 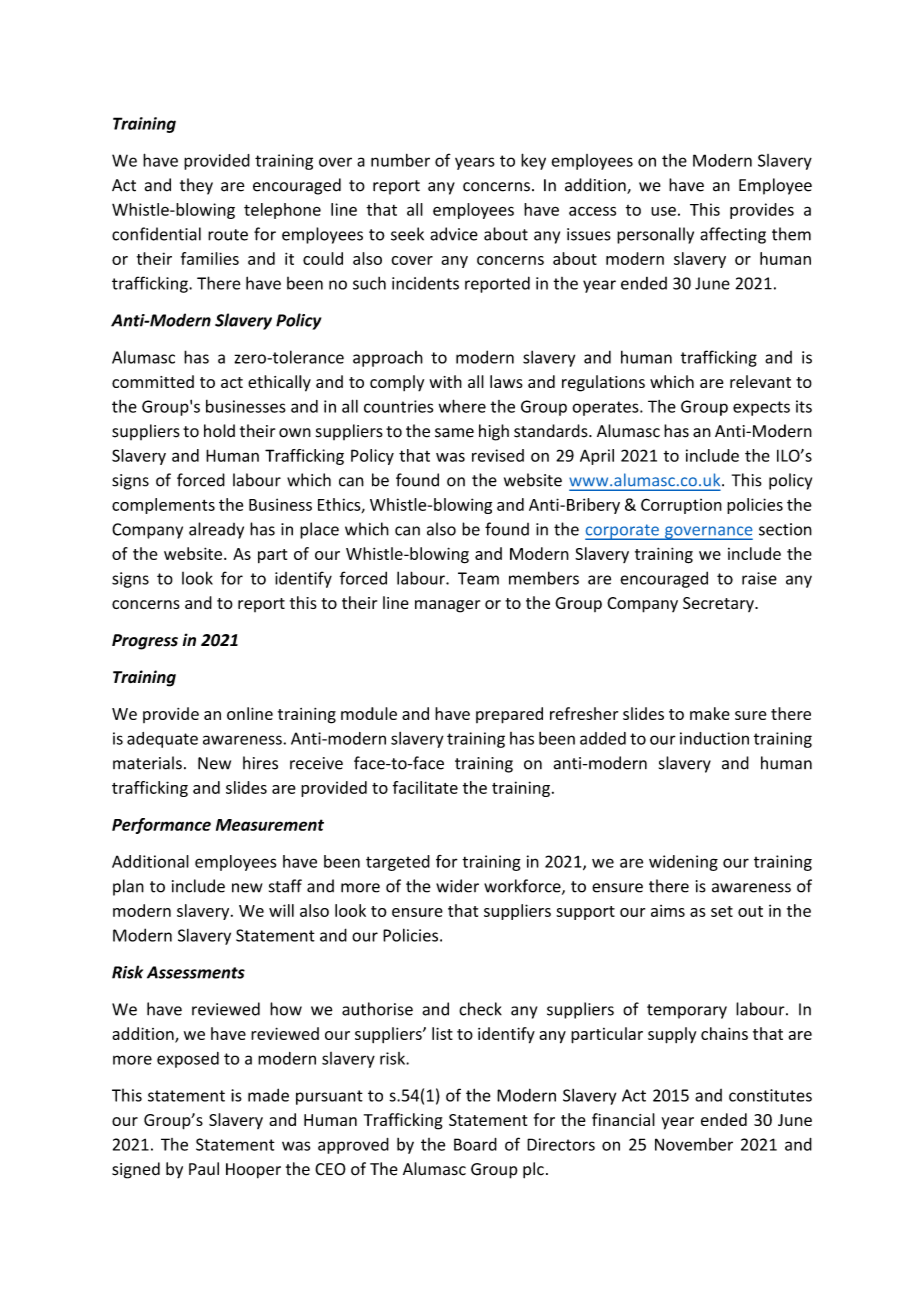 What do you see at coordinates (281, 910) in the image?
I see `will` at bounding box center [281, 910].
